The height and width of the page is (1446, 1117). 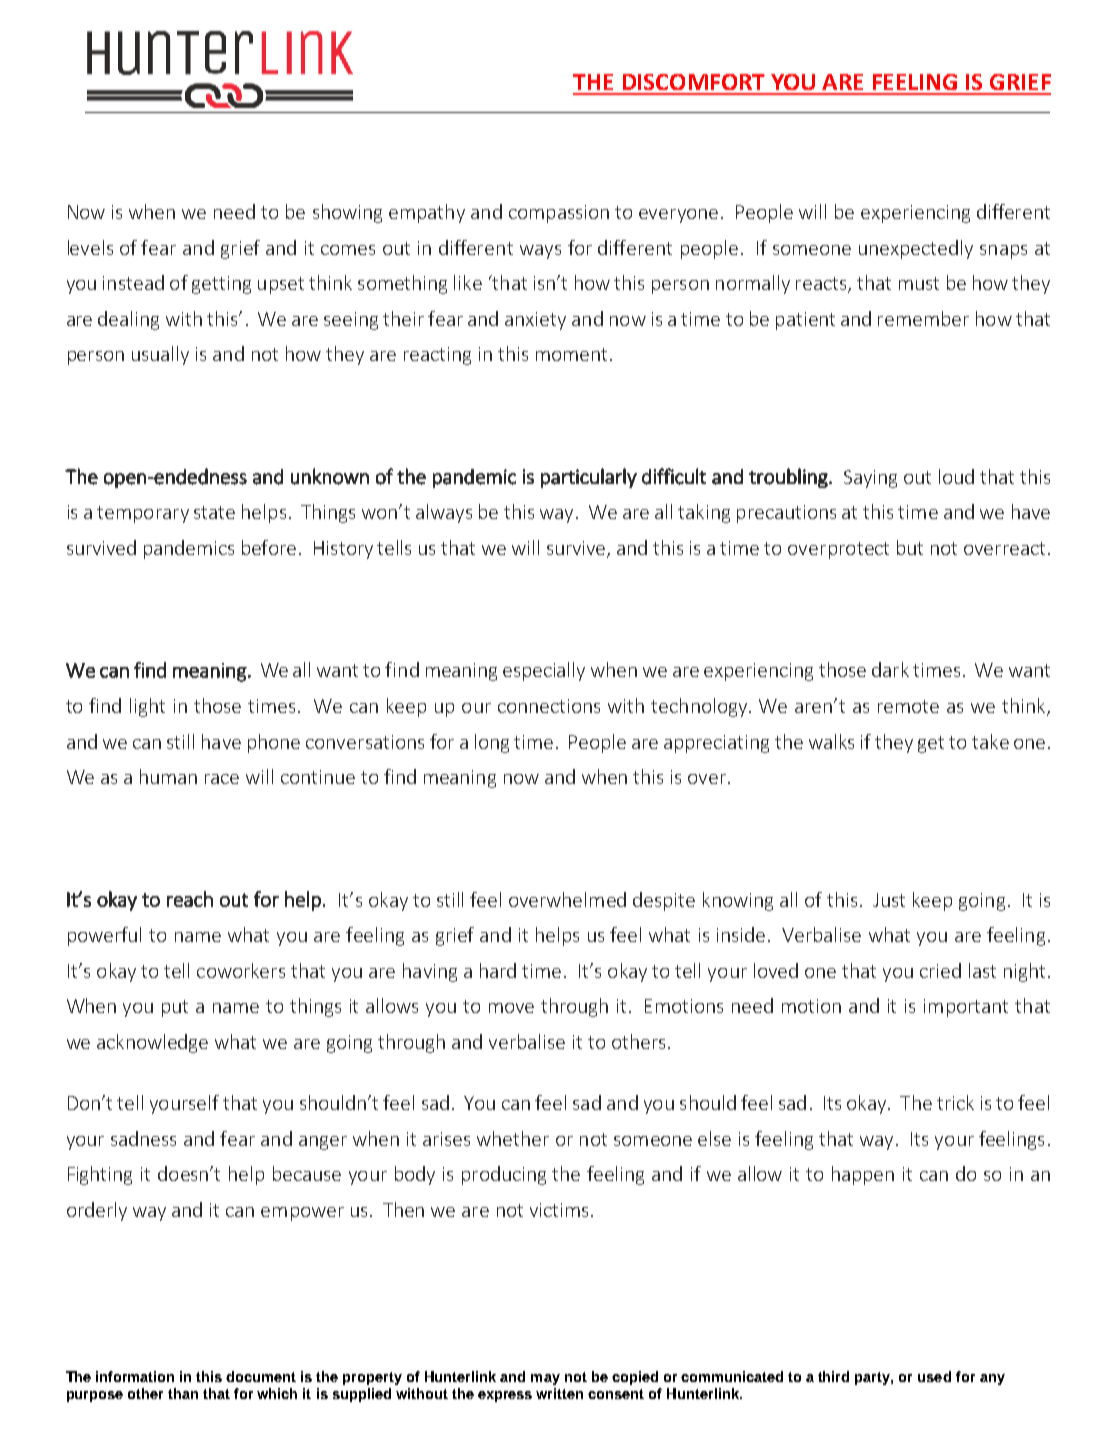 I want to click on move, so click(x=511, y=1008).
